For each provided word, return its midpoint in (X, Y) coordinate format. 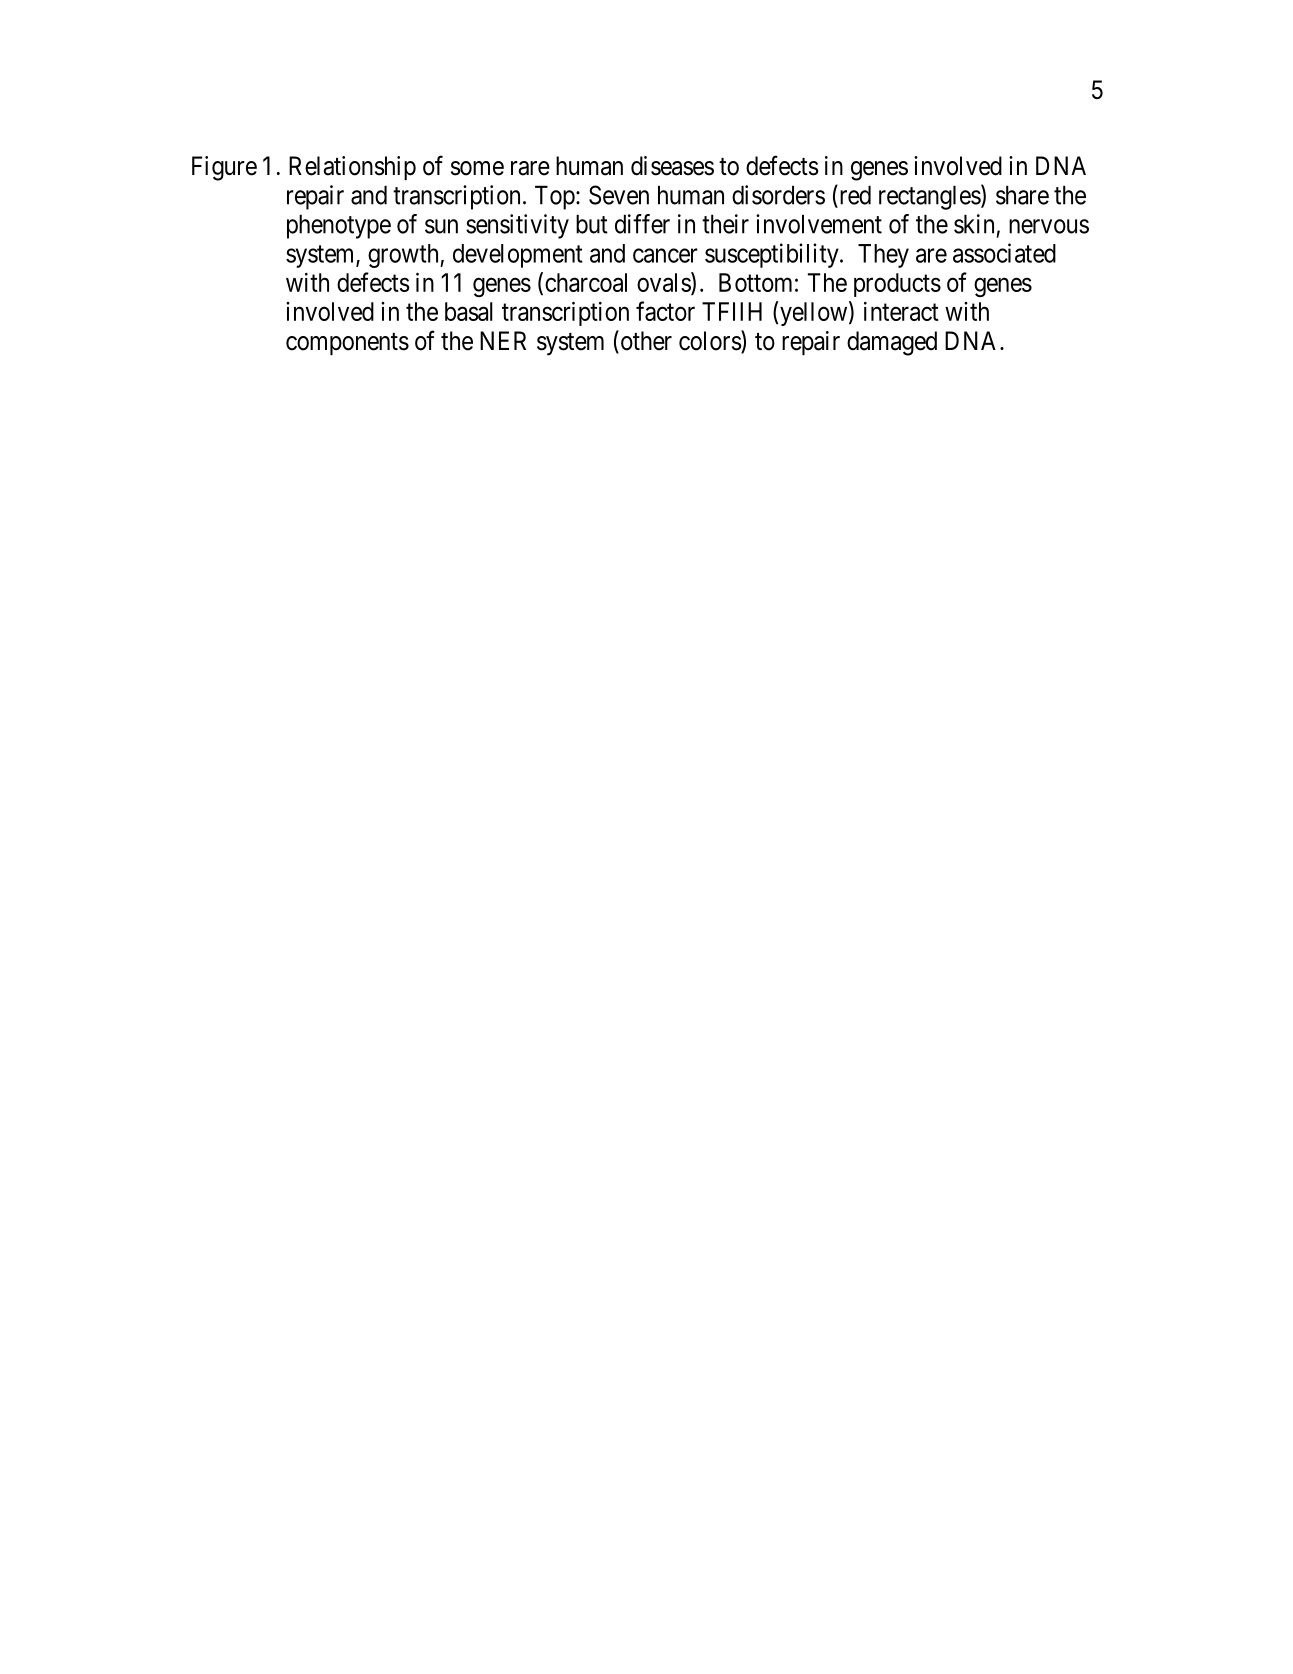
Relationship (352, 168)
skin (974, 224)
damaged (892, 343)
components (347, 344)
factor (665, 311)
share (1022, 195)
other (645, 341)
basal (469, 311)
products (897, 285)
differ (642, 224)
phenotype (339, 226)
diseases (672, 166)
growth (404, 256)
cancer (665, 255)
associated (1004, 253)
